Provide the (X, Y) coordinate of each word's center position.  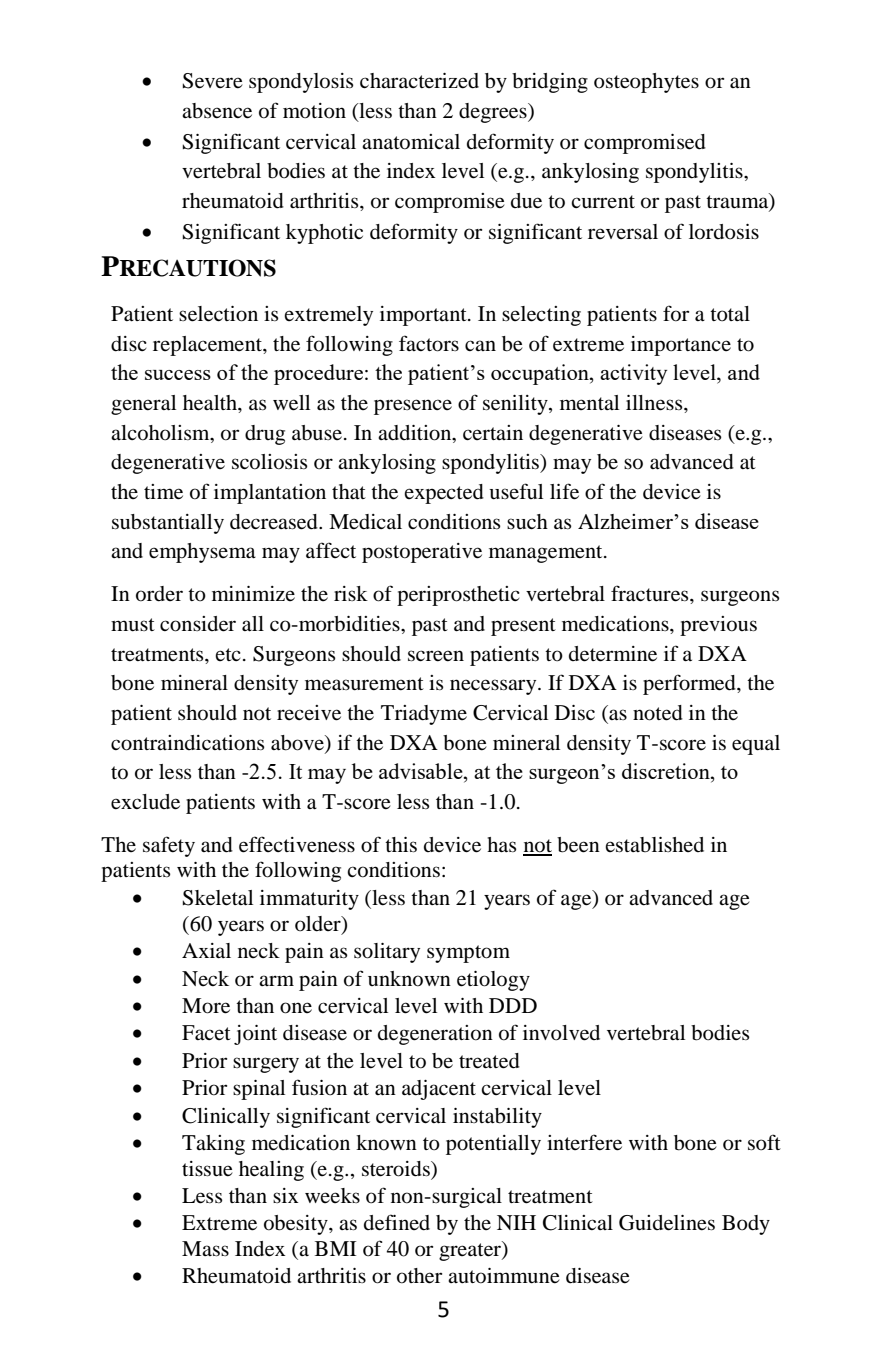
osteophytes (646, 83)
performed (690, 684)
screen (436, 656)
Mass (205, 1248)
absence (217, 111)
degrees (494, 113)
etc (228, 654)
